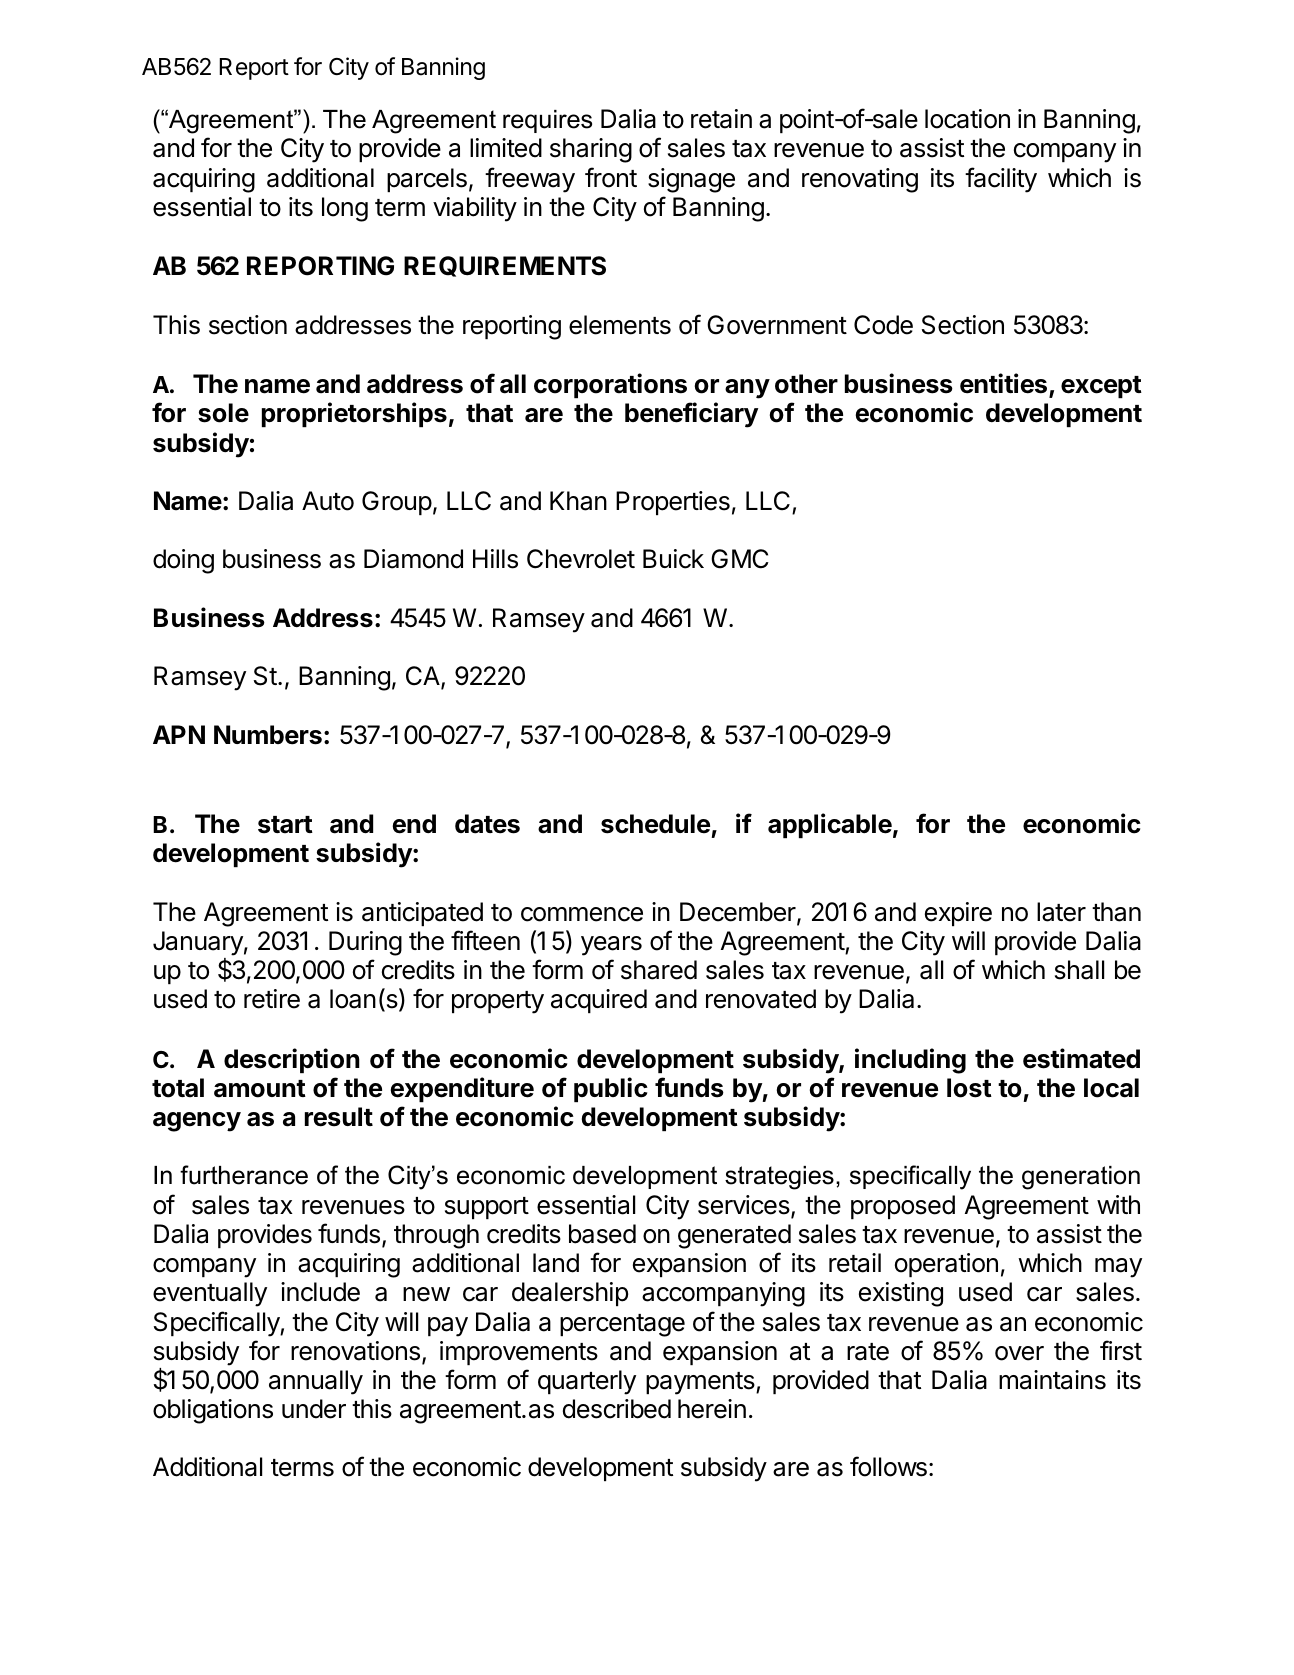  I want to click on entities, so click(1003, 383).
